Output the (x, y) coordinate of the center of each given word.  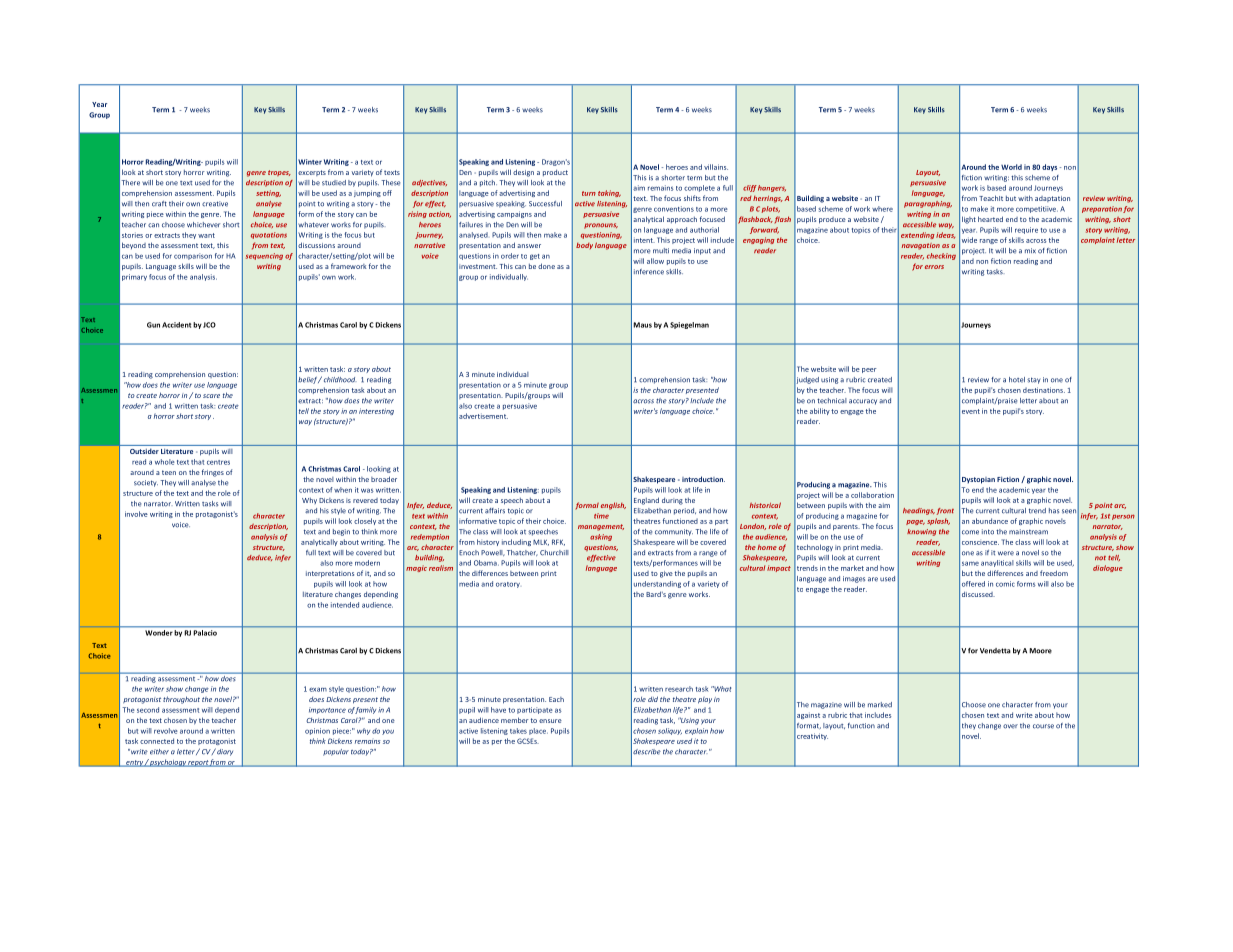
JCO (209, 325)
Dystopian (978, 480)
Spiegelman (689, 325)
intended (345, 605)
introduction (703, 479)
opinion (317, 731)
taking (609, 193)
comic (1005, 584)
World (1011, 167)
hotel (1017, 380)
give (666, 574)
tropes (279, 173)
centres (218, 462)
